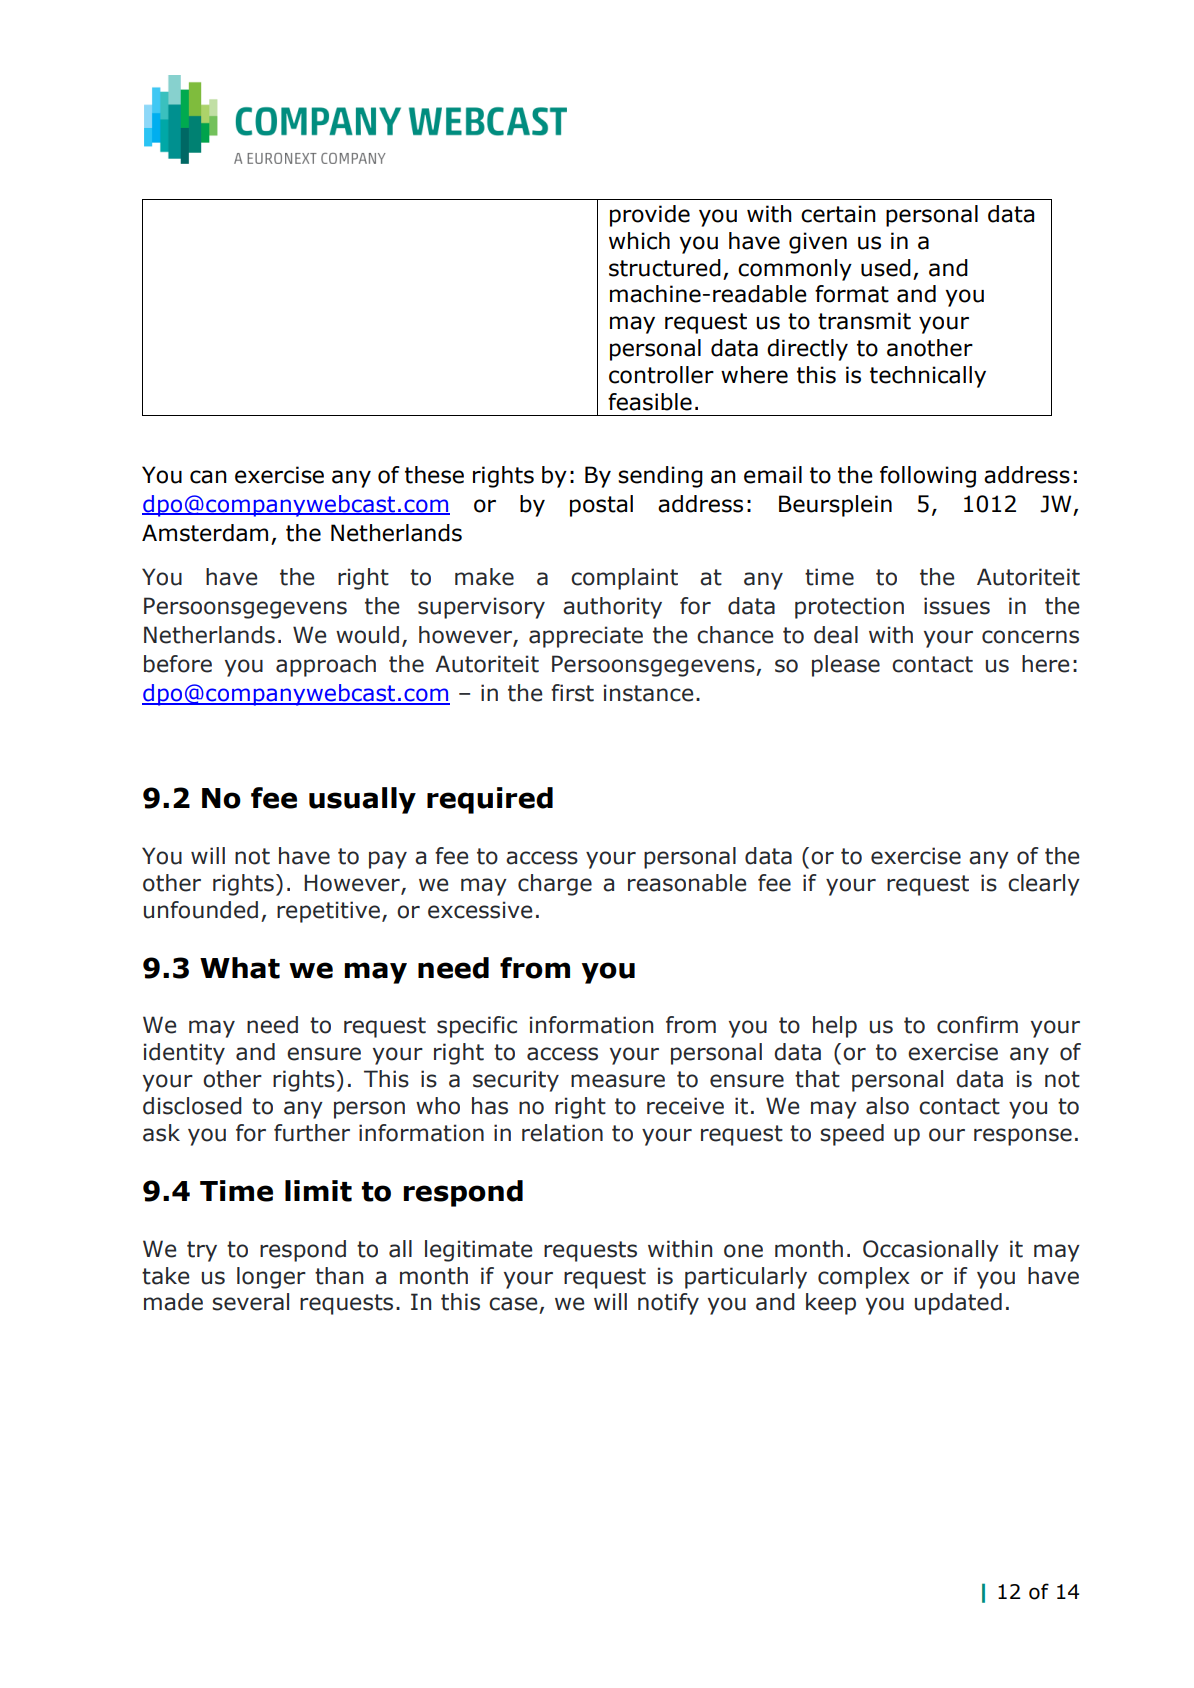 This image has width=1194, height=1688. Describe the element at coordinates (886, 268) in the image. I see `used` at that location.
